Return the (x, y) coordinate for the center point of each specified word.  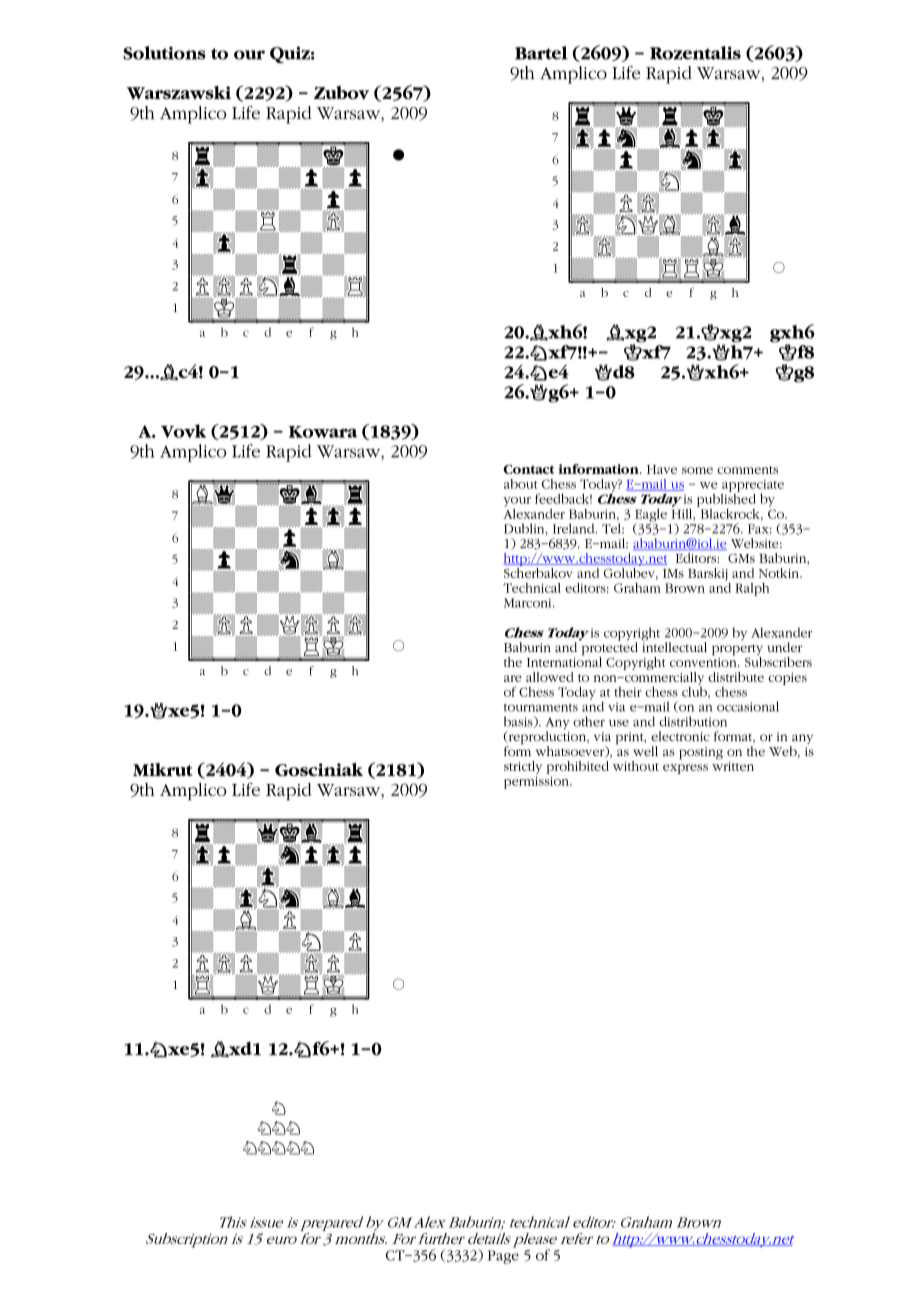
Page (503, 1257)
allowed (549, 677)
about (521, 484)
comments (747, 470)
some (697, 470)
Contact (528, 469)
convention (704, 661)
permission (537, 782)
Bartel (541, 53)
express (685, 769)
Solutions (164, 53)
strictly (523, 767)
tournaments (541, 708)
